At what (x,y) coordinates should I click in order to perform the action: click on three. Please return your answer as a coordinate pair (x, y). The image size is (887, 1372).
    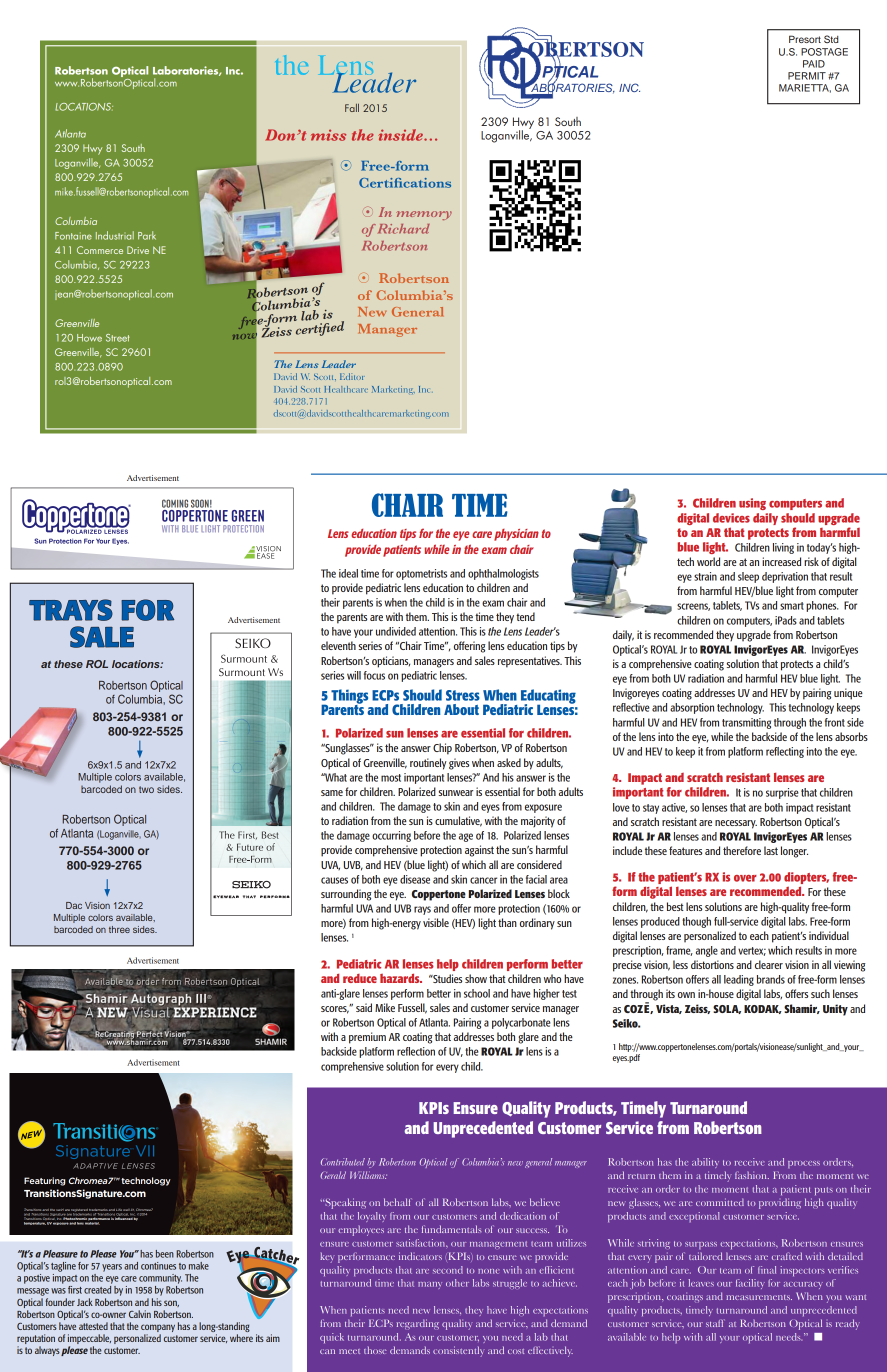
    Looking at the image, I should click on (119, 929).
